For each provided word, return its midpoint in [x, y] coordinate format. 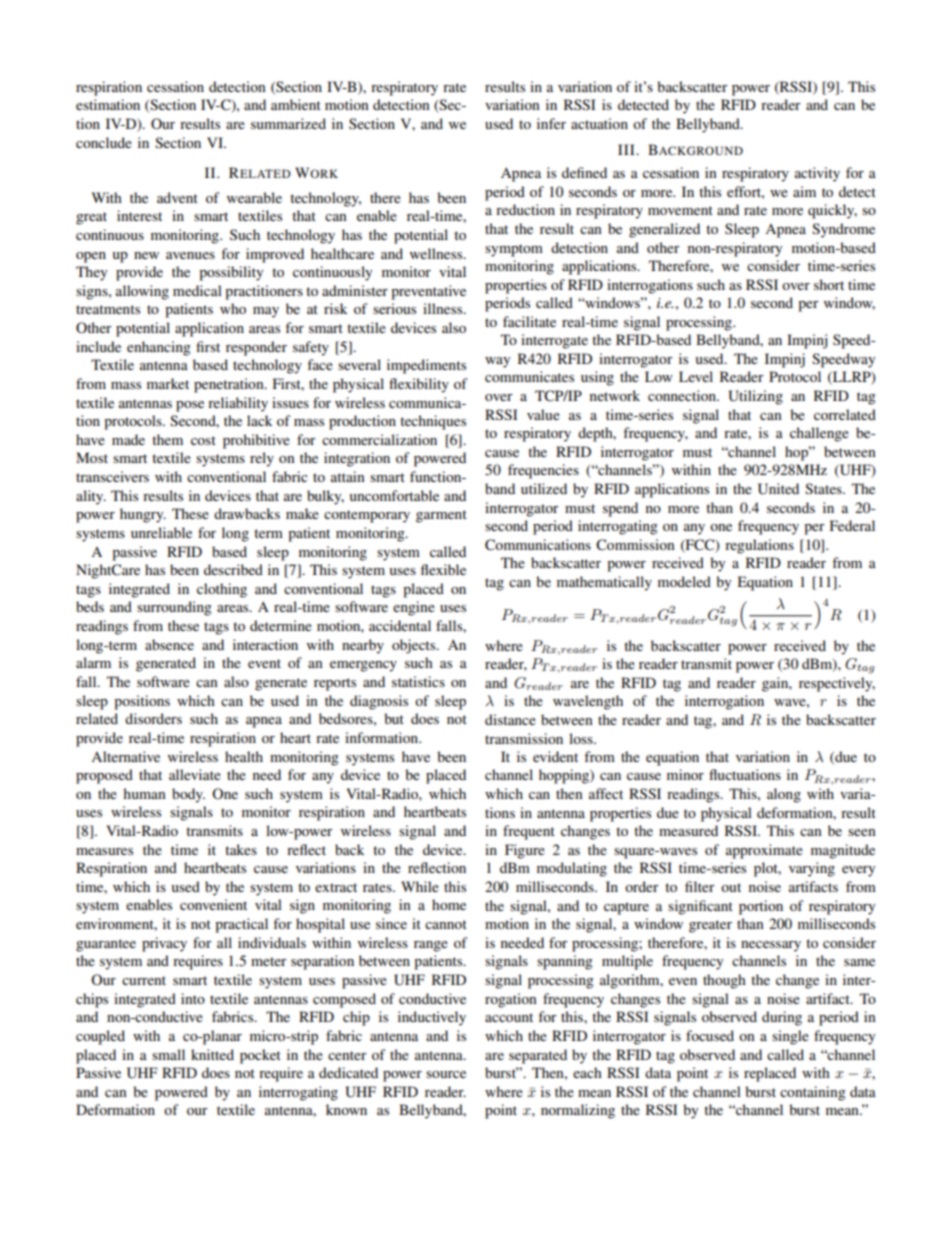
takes [241, 849]
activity [817, 174]
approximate [764, 851]
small [168, 1054]
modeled [684, 581]
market [168, 383]
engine [414, 608]
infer [551, 123]
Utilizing [755, 397]
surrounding [174, 608]
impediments [426, 366]
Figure [525, 851]
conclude [104, 142]
